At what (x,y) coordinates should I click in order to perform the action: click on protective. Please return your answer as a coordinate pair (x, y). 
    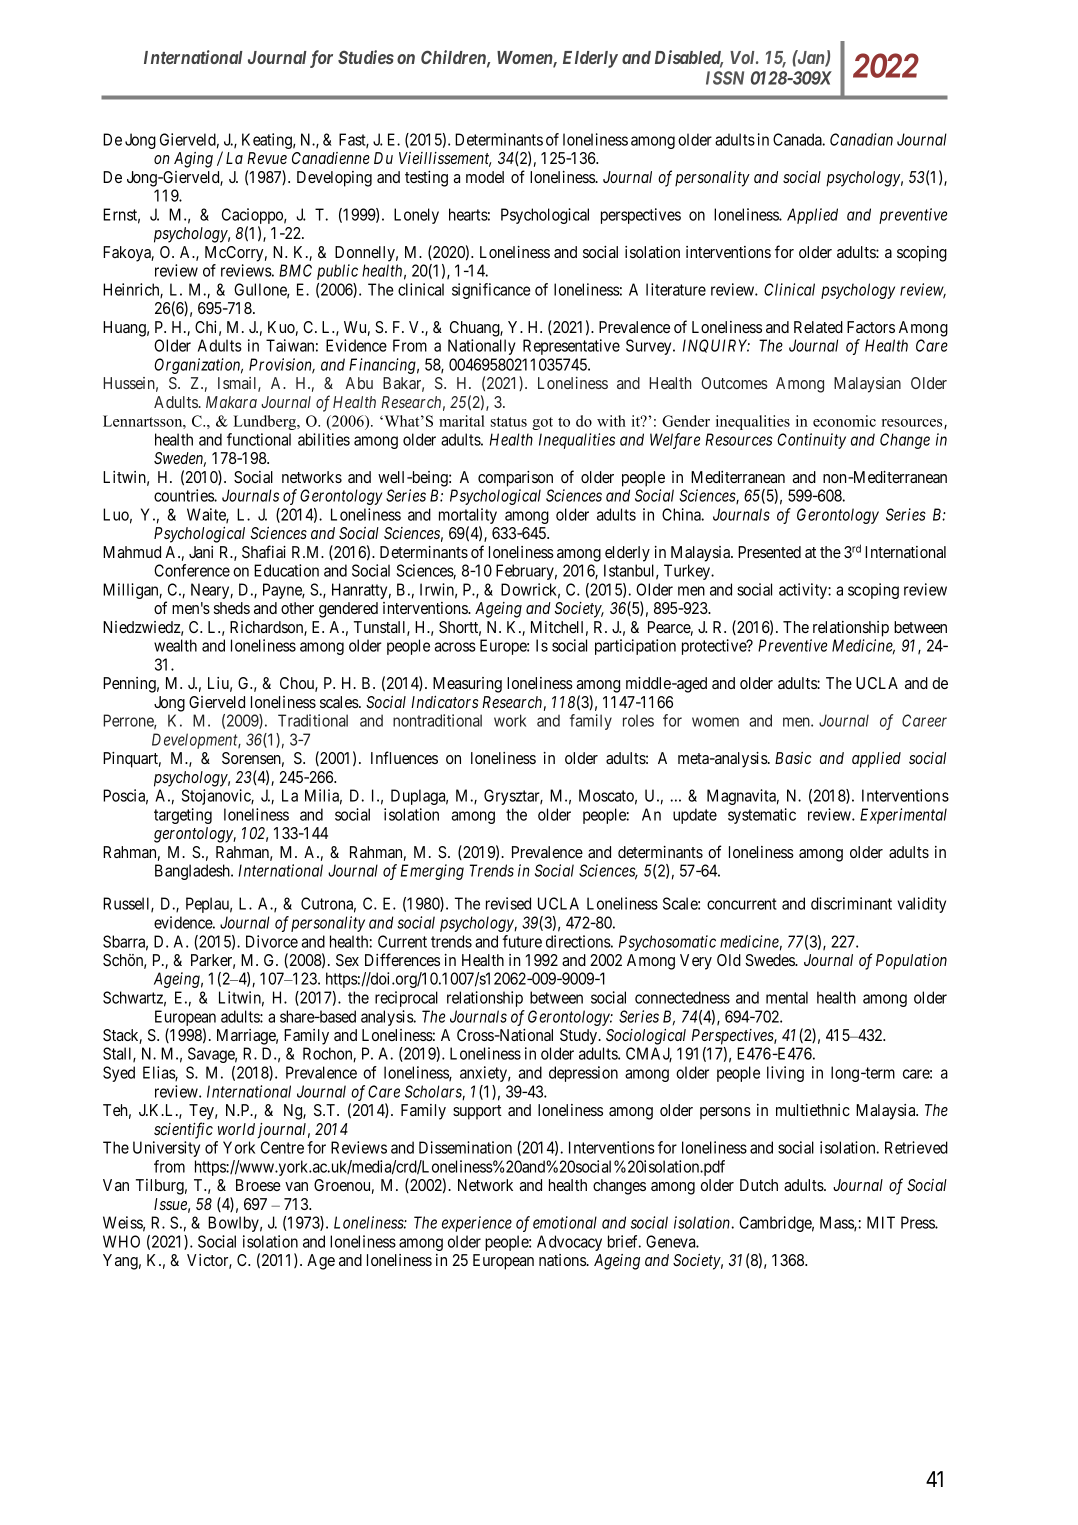
    Looking at the image, I should click on (715, 647).
